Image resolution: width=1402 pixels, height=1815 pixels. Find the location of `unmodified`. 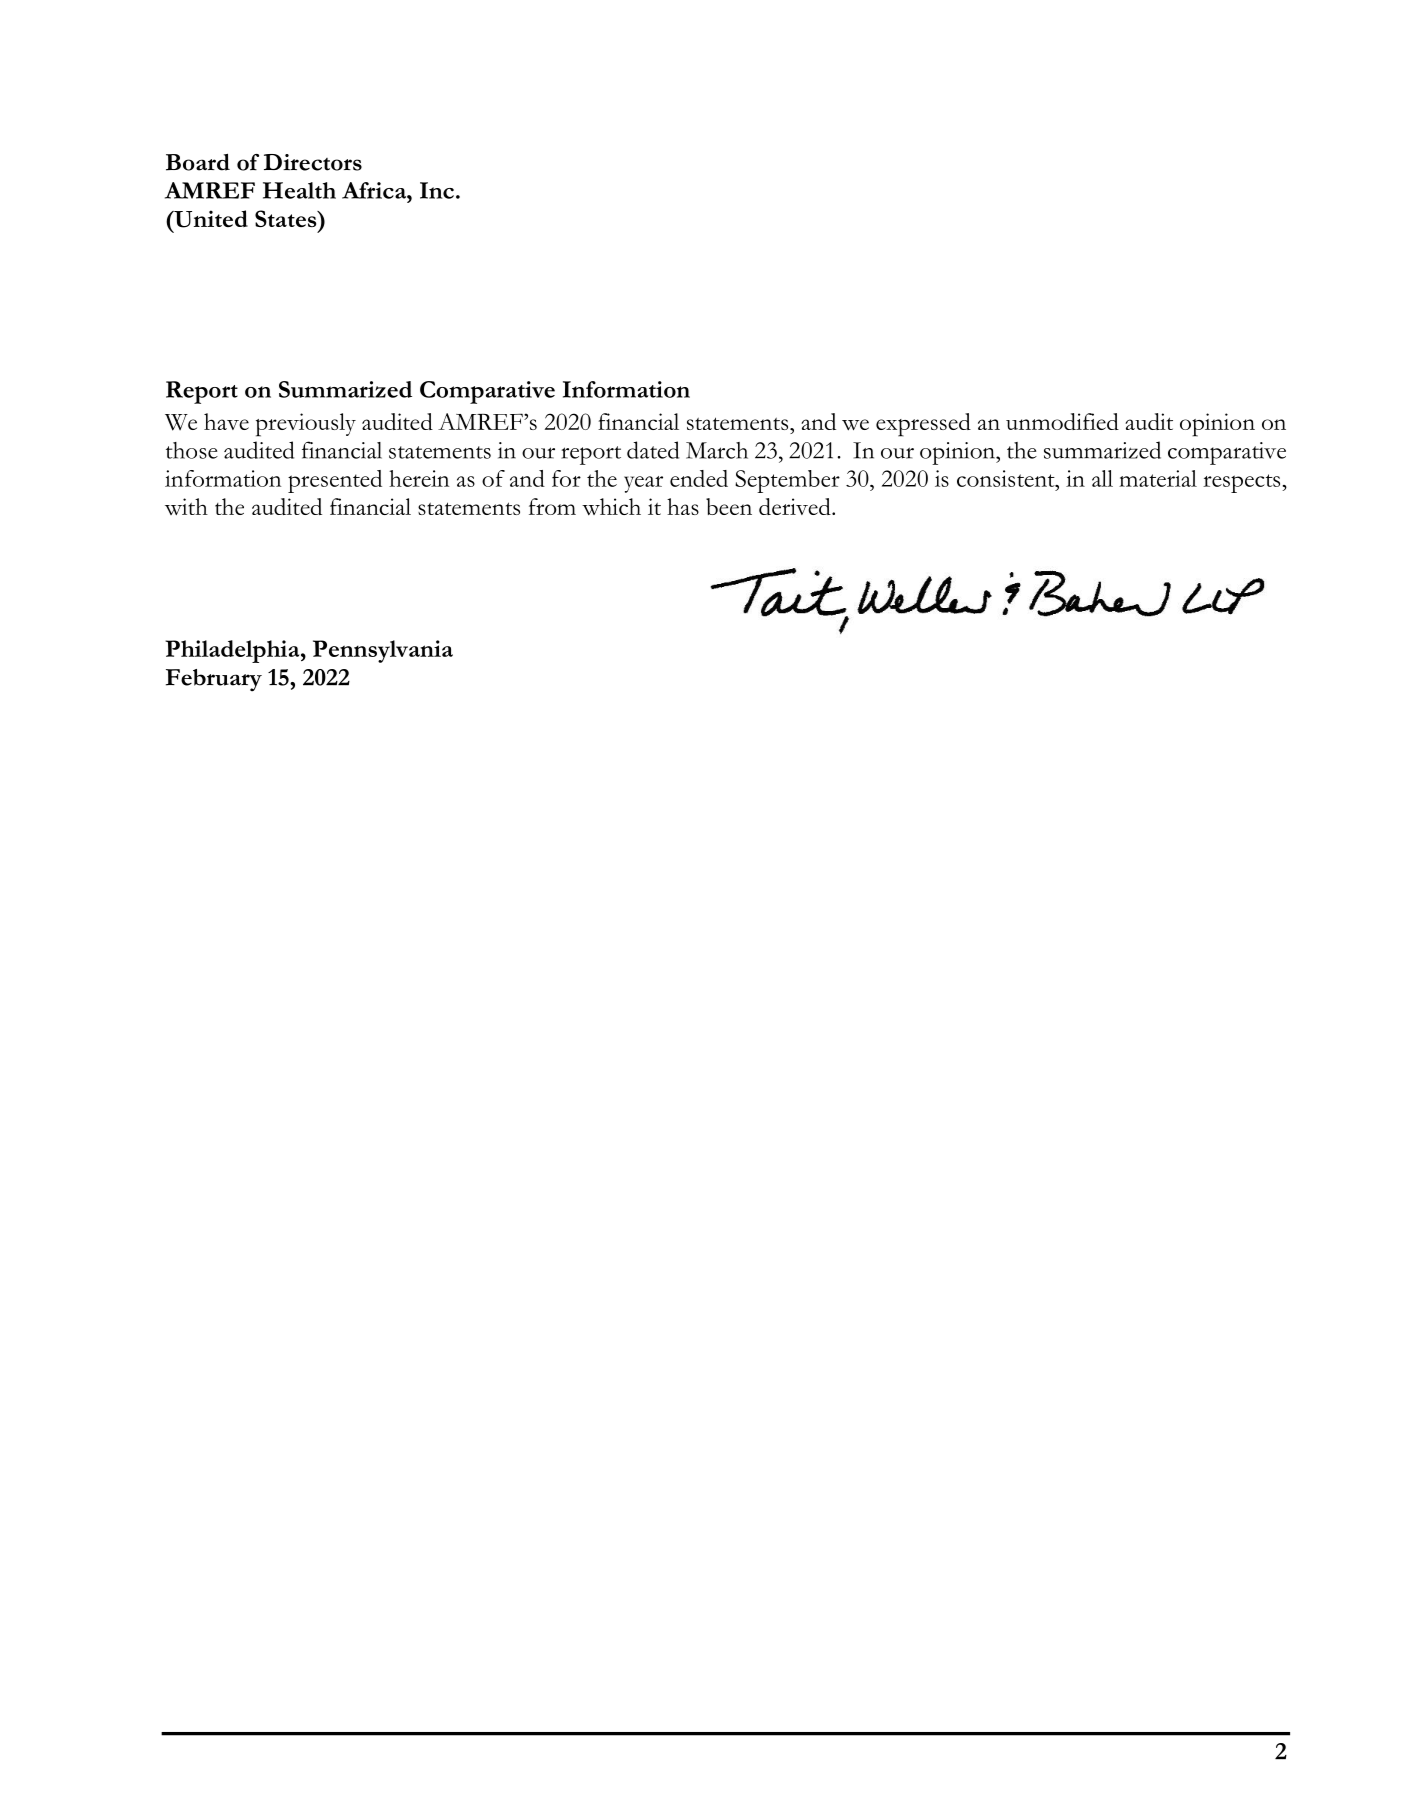

unmodified is located at coordinates (1062, 421).
